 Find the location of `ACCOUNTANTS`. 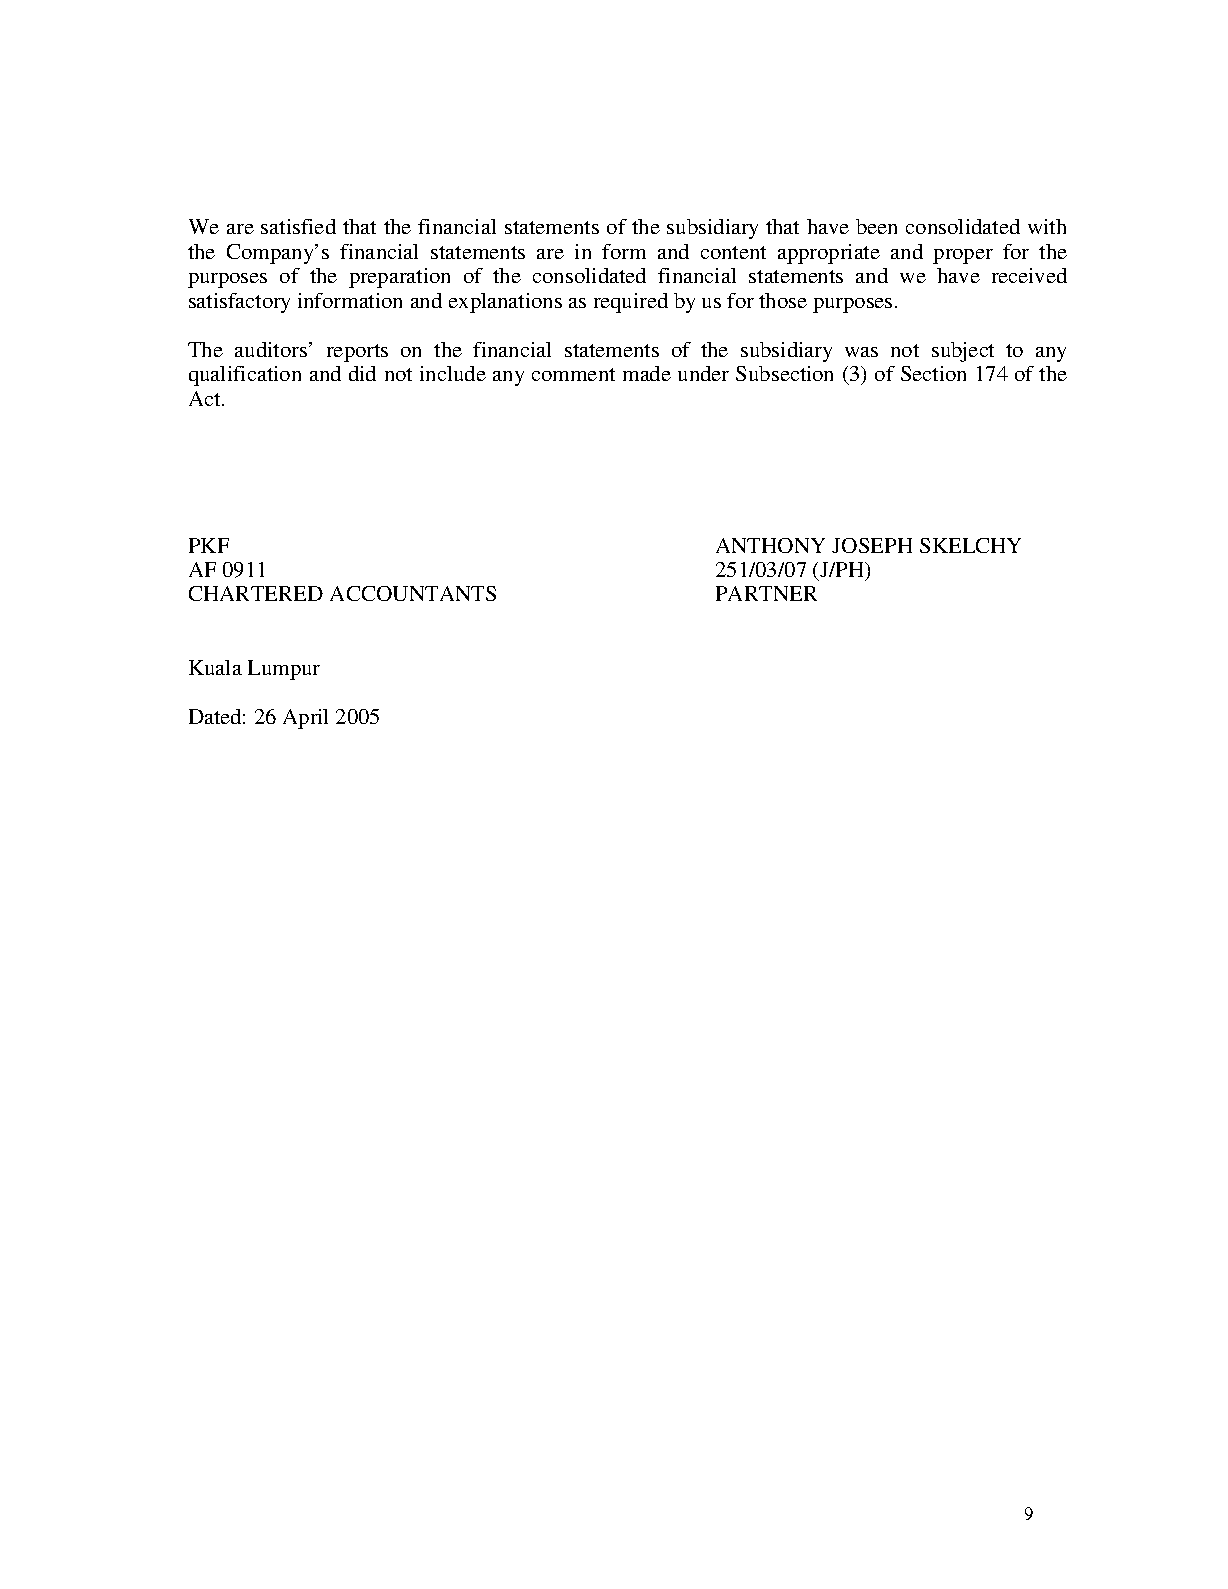

ACCOUNTANTS is located at coordinates (413, 593).
